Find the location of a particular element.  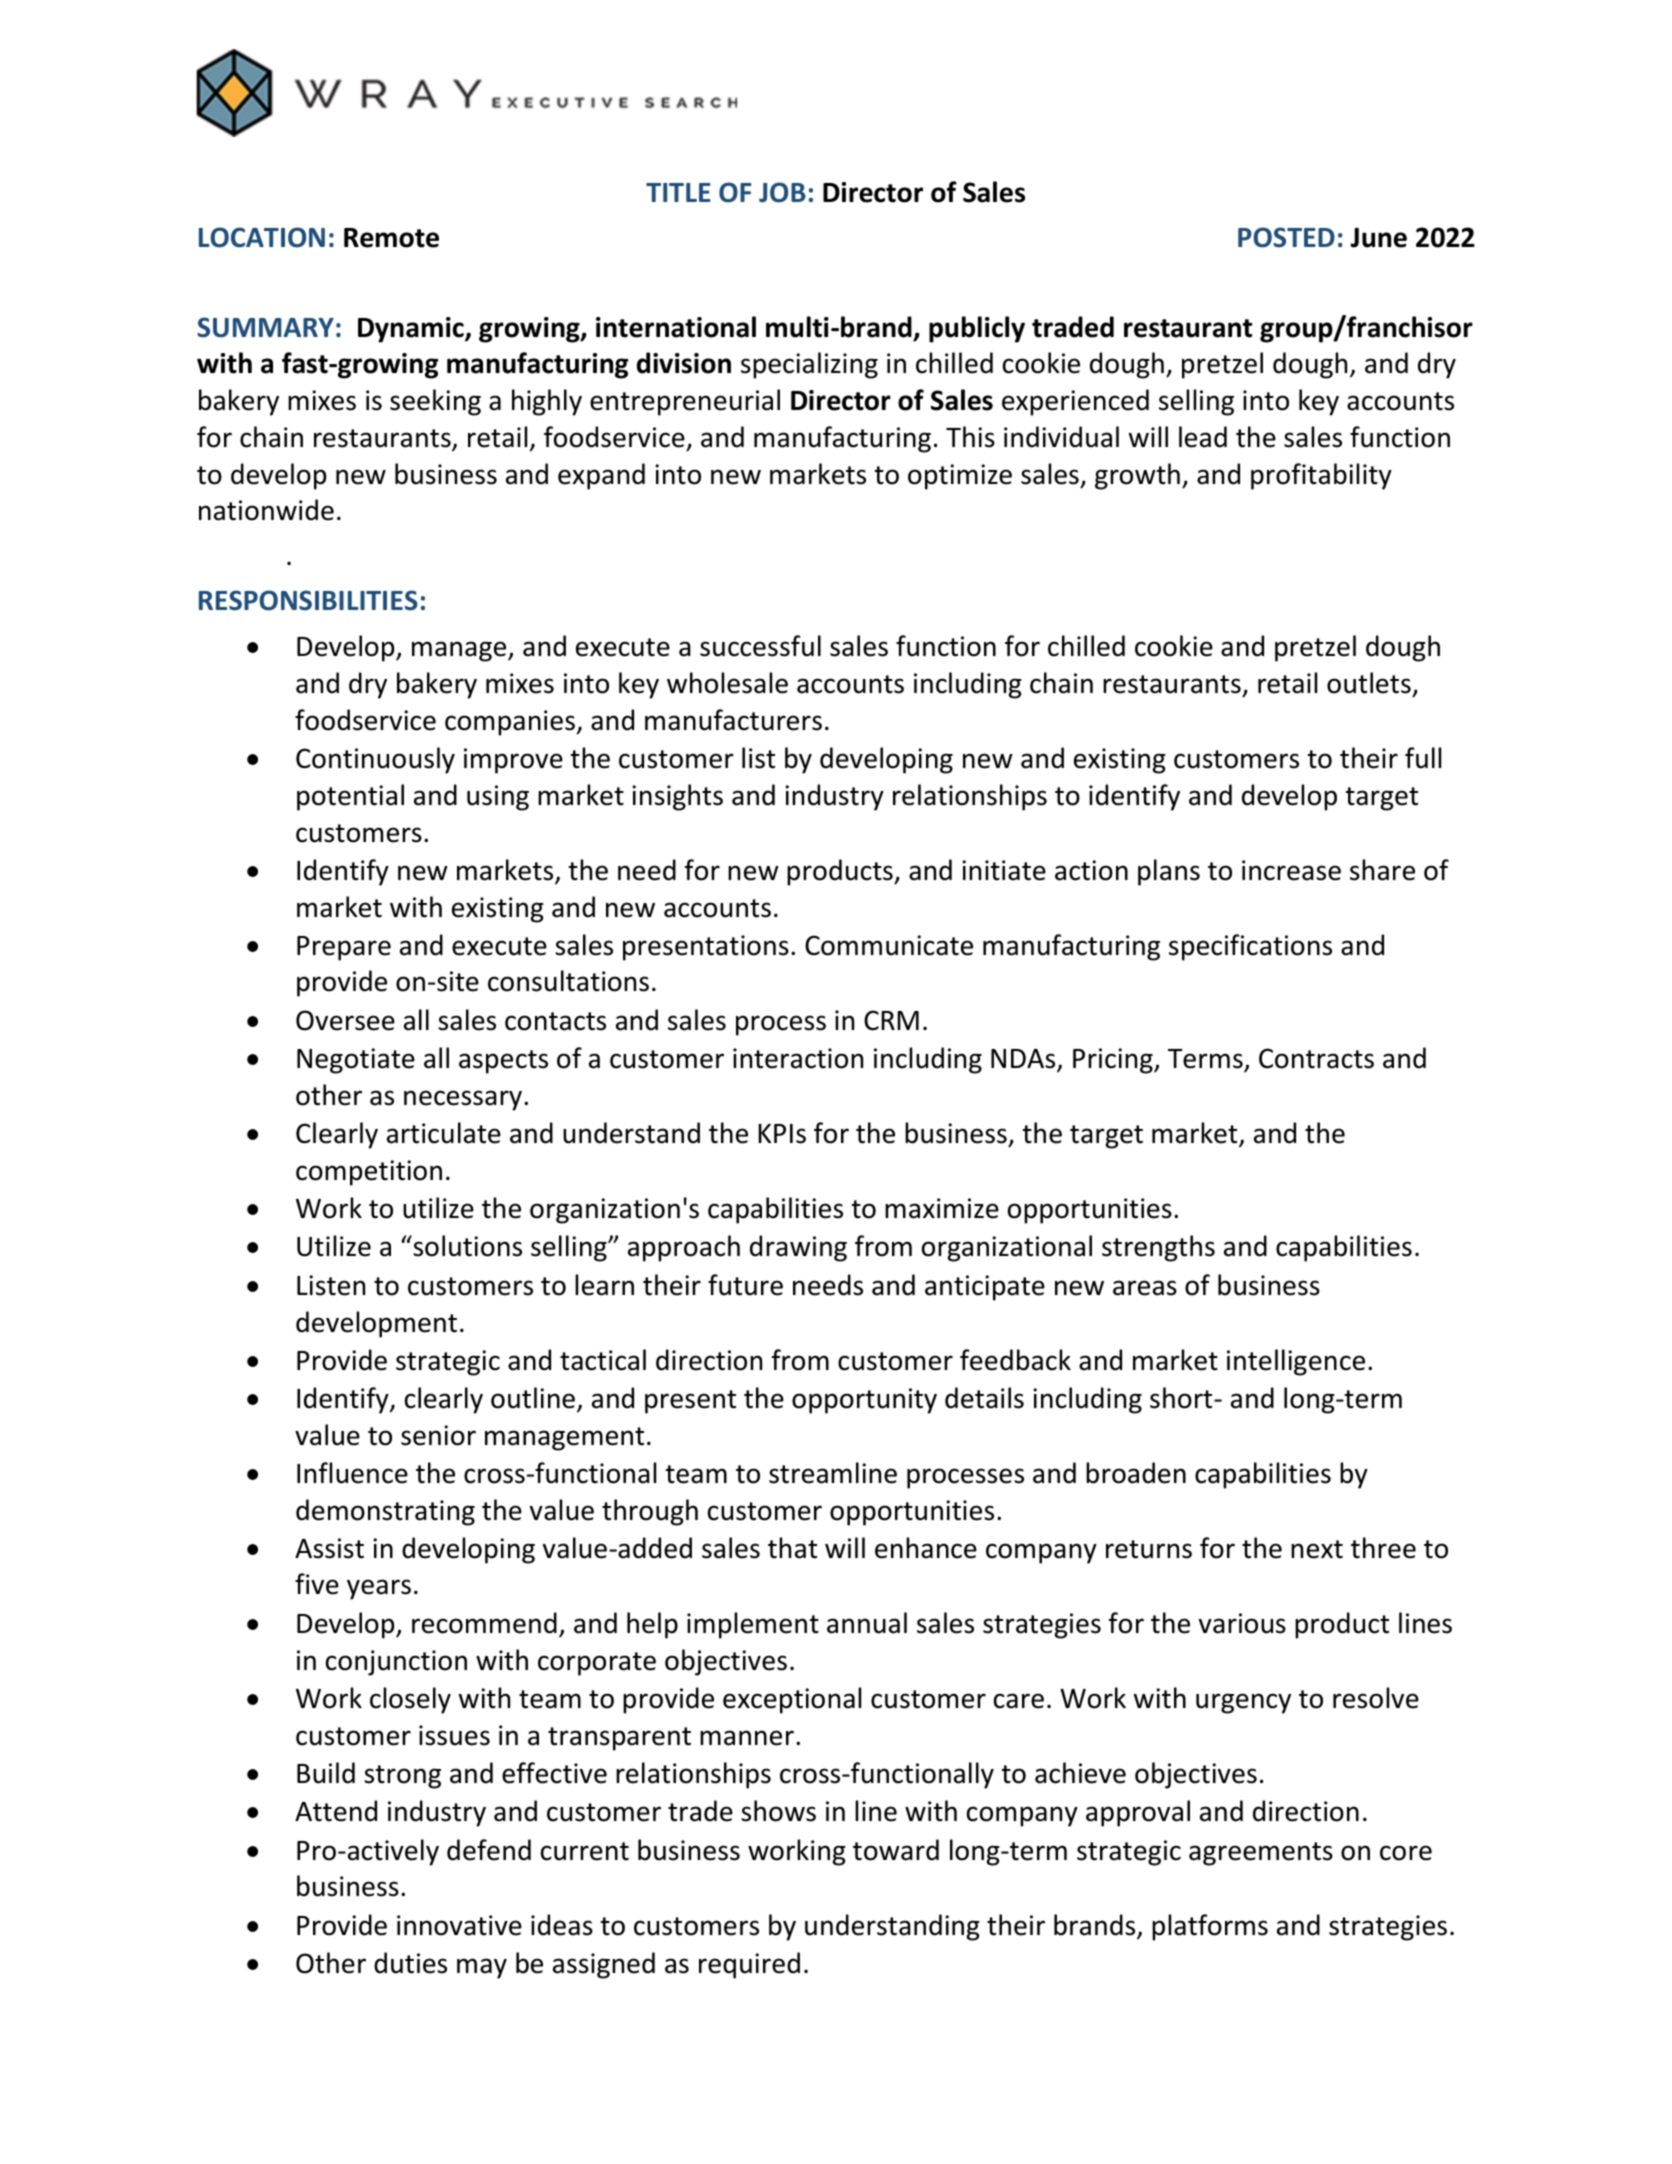

potential is located at coordinates (350, 797).
